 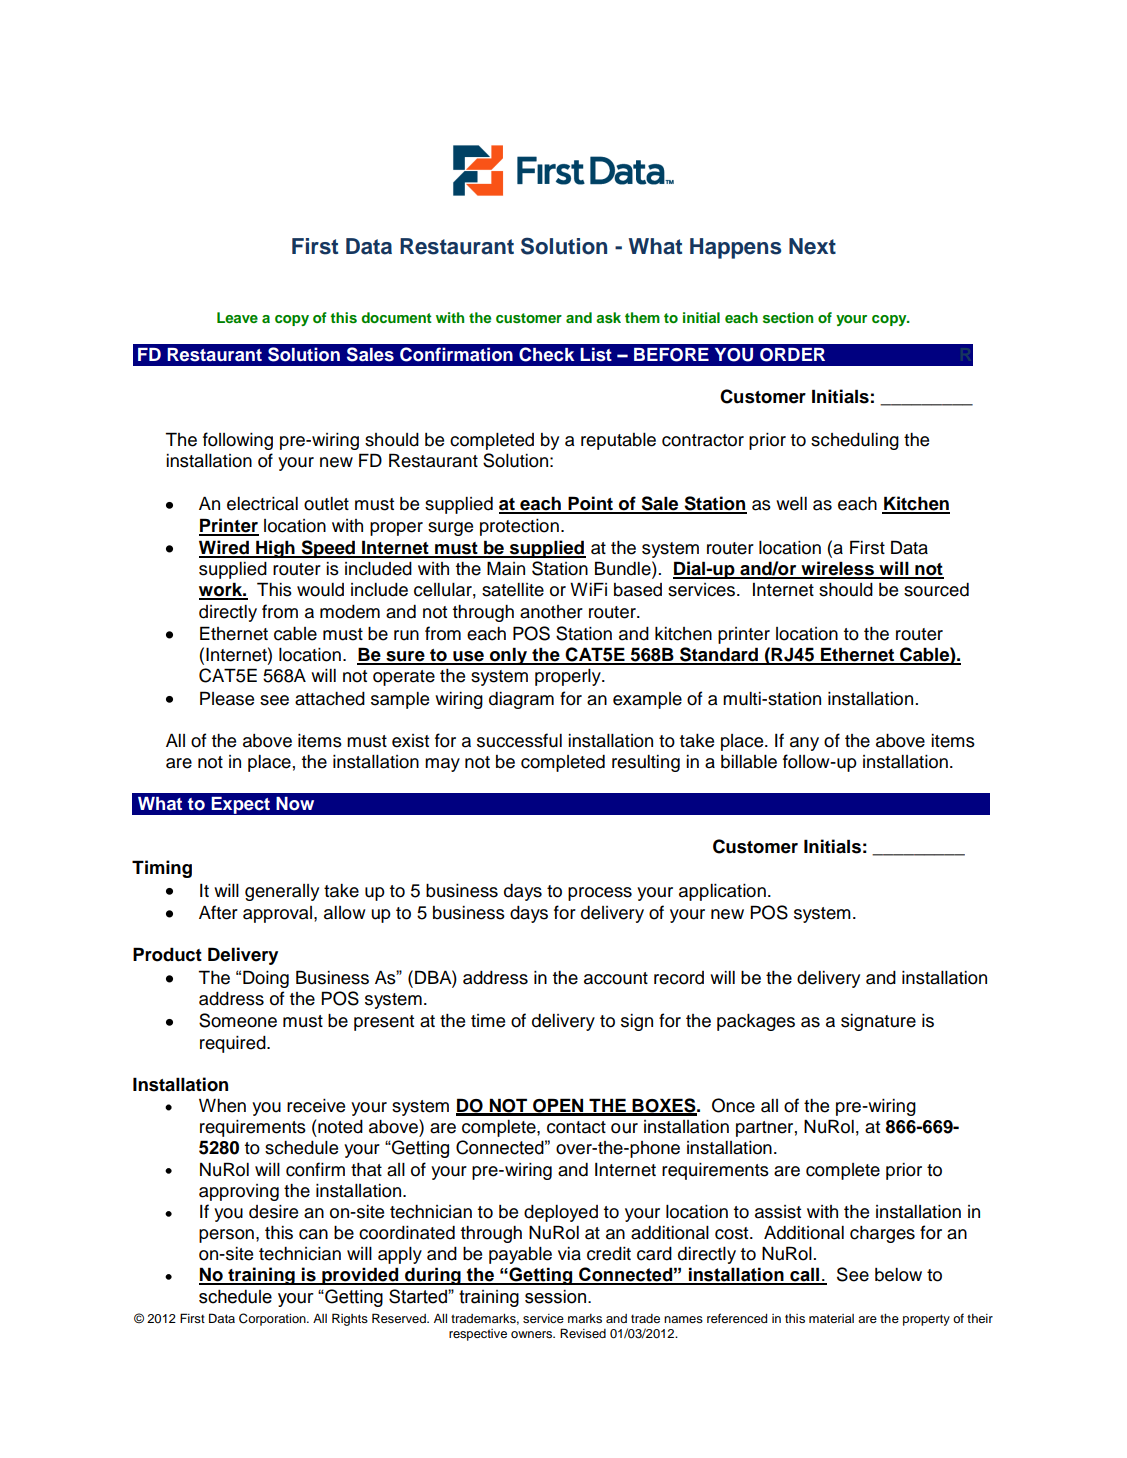 I want to click on session, so click(x=555, y=1297).
